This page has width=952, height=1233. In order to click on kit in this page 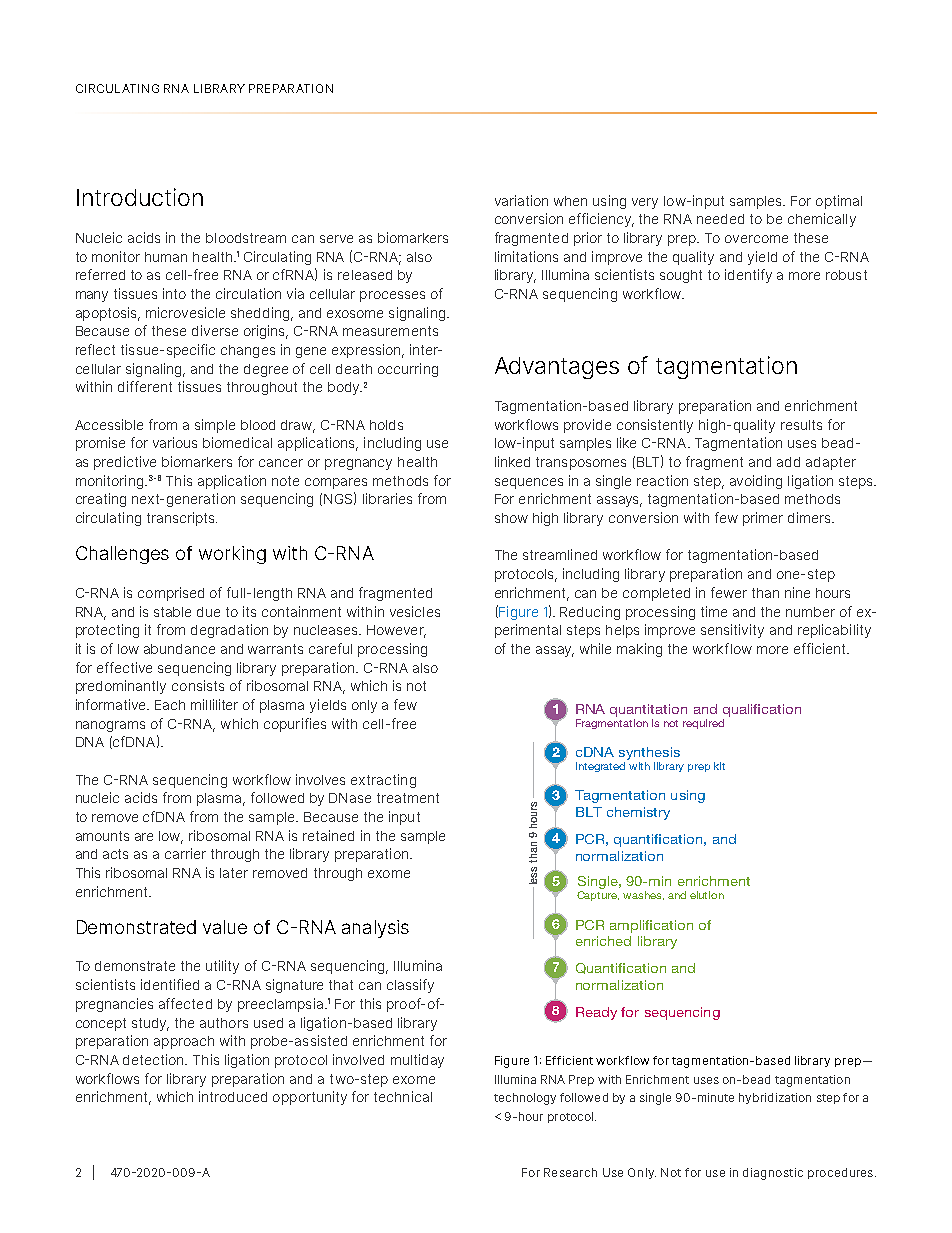, I will do `click(719, 766)`.
